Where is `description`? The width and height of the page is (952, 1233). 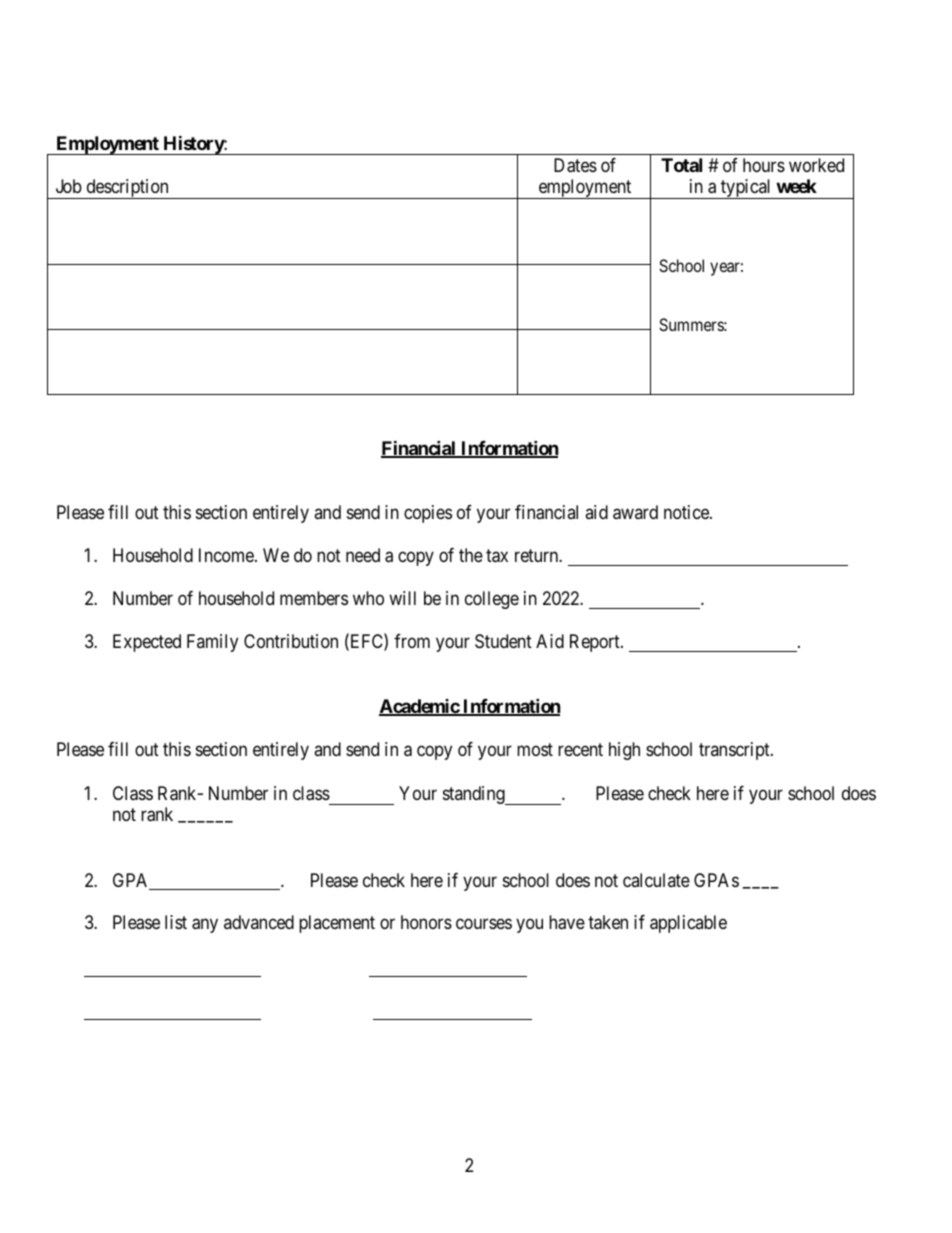
description is located at coordinates (127, 189).
